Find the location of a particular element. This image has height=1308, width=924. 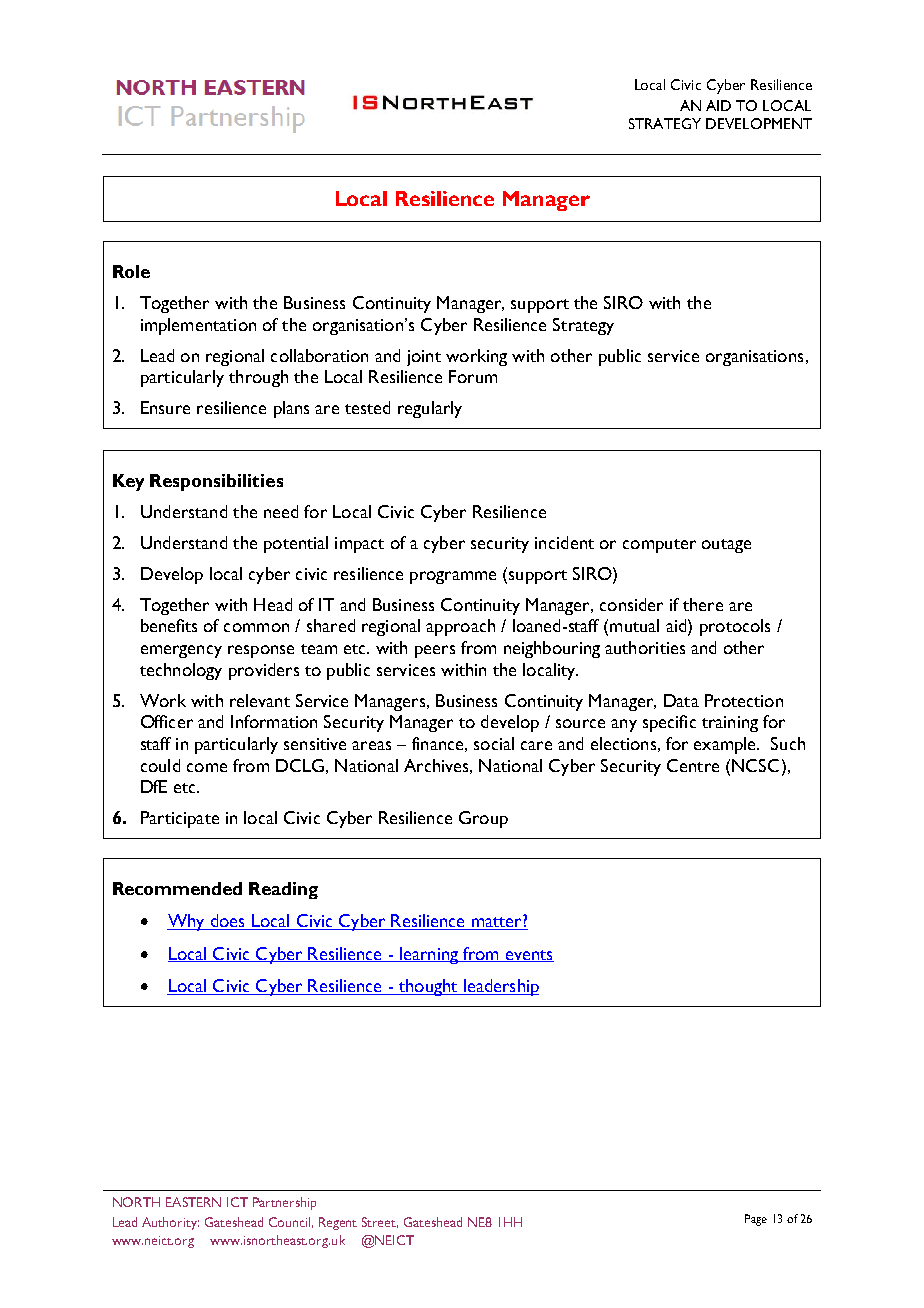

there is located at coordinates (703, 604).
